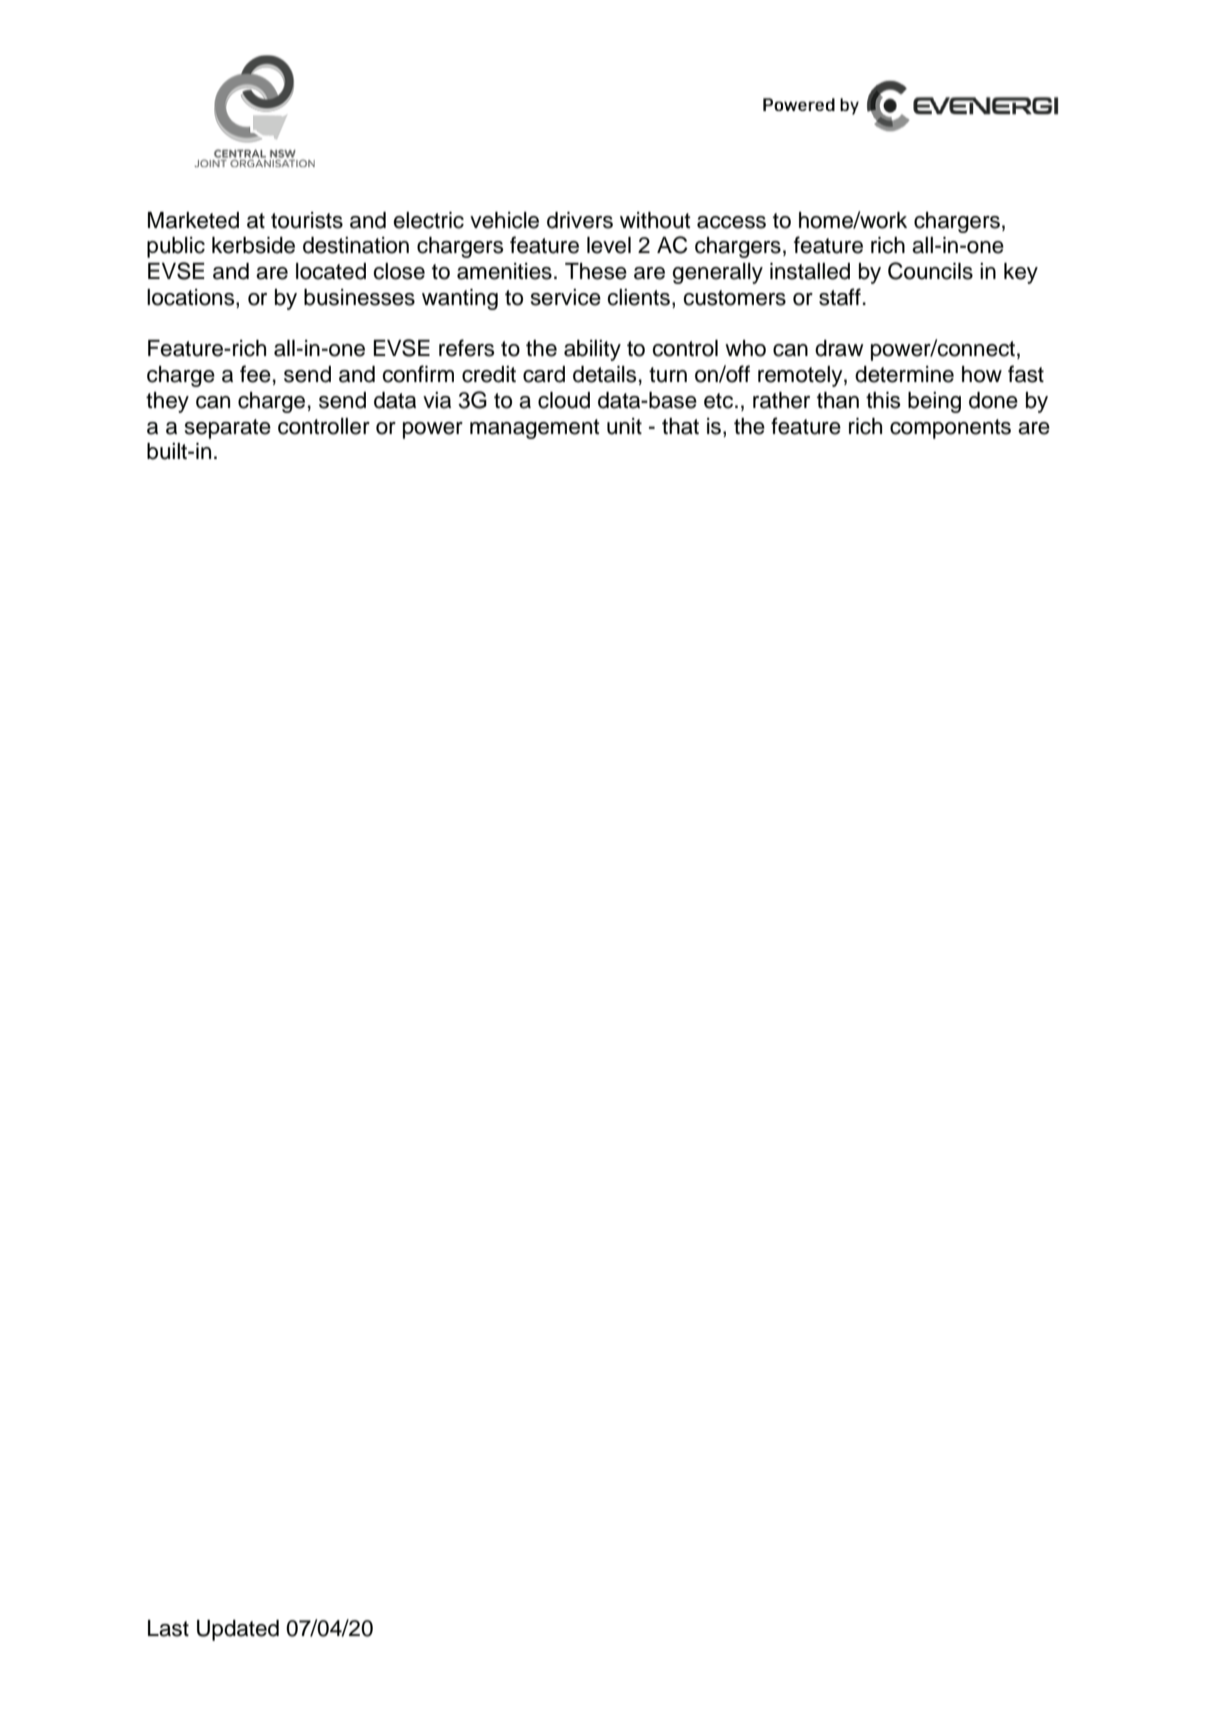 The width and height of the screenshot is (1212, 1713). Describe the element at coordinates (624, 426) in the screenshot. I see `unit` at that location.
